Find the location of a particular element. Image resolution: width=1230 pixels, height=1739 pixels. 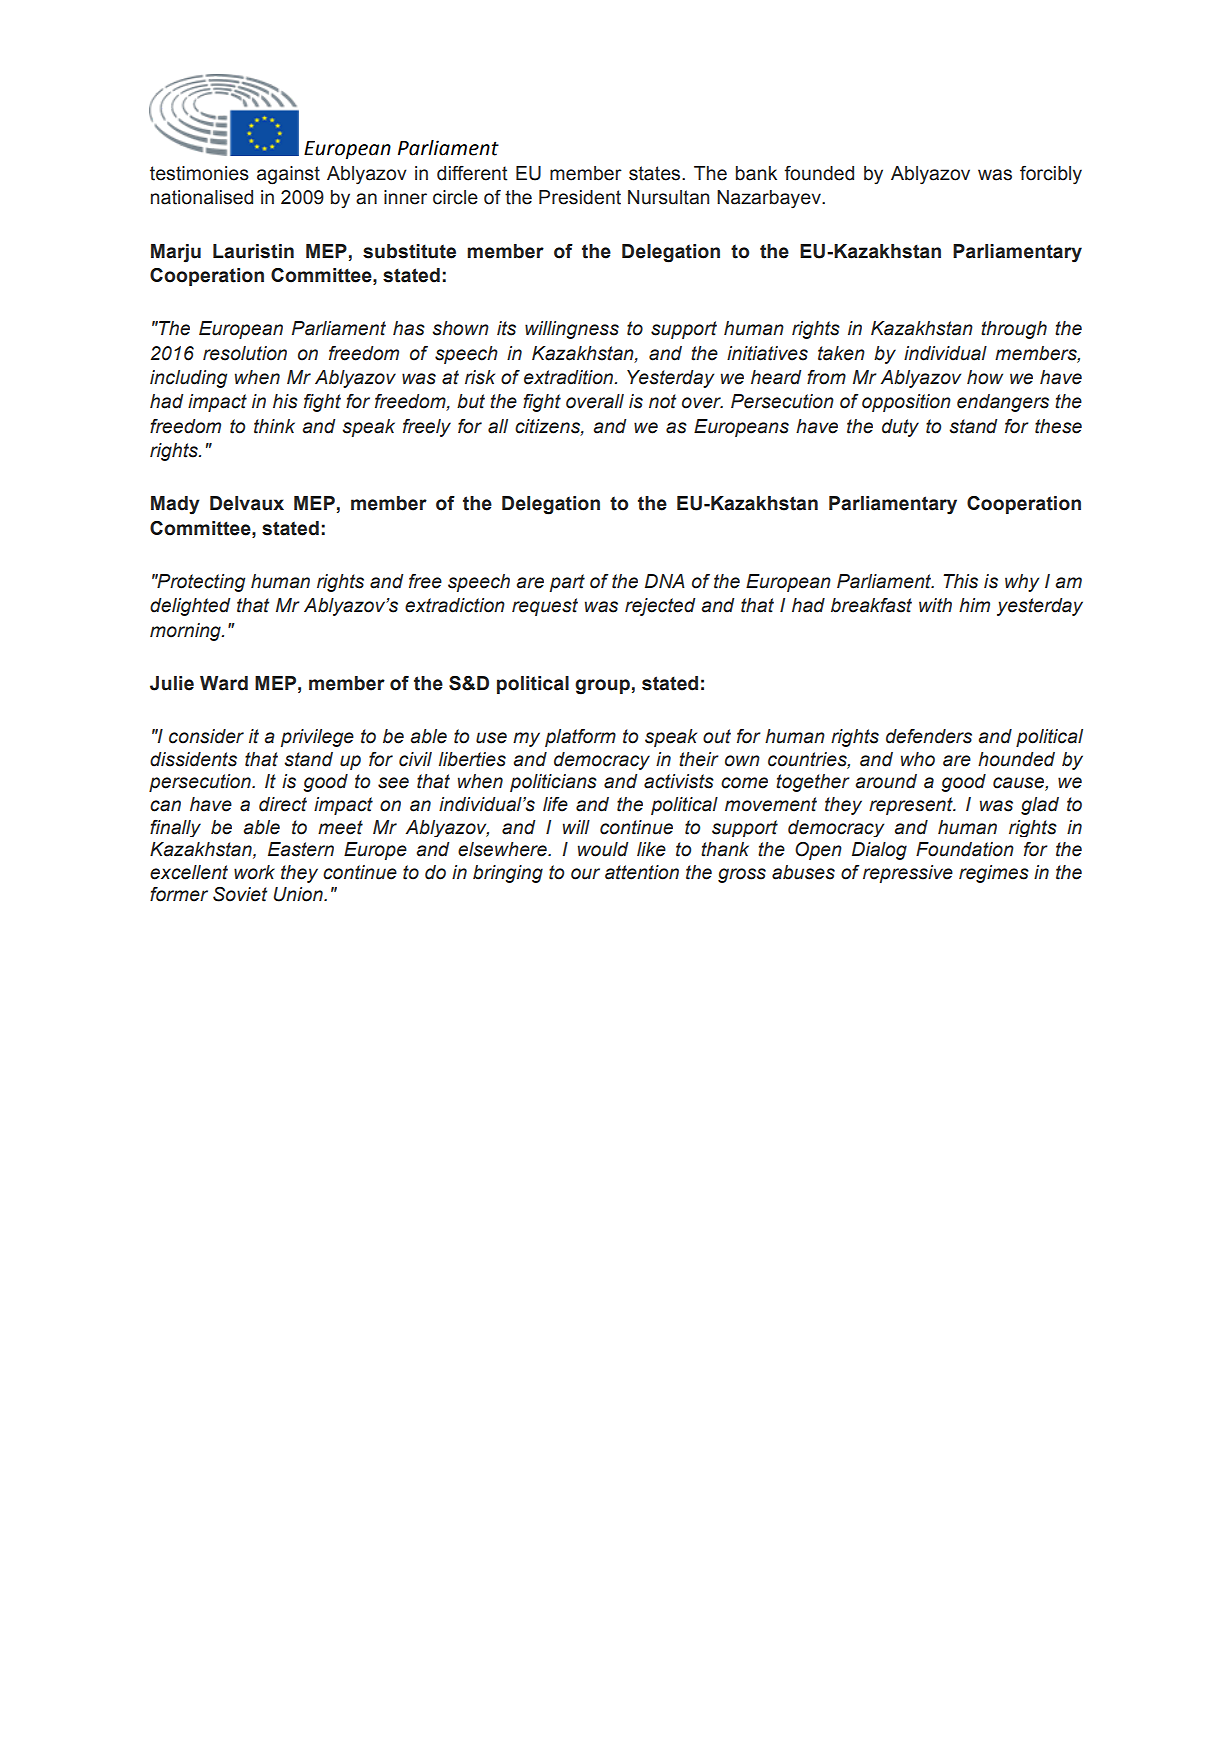

regimes is located at coordinates (994, 874).
